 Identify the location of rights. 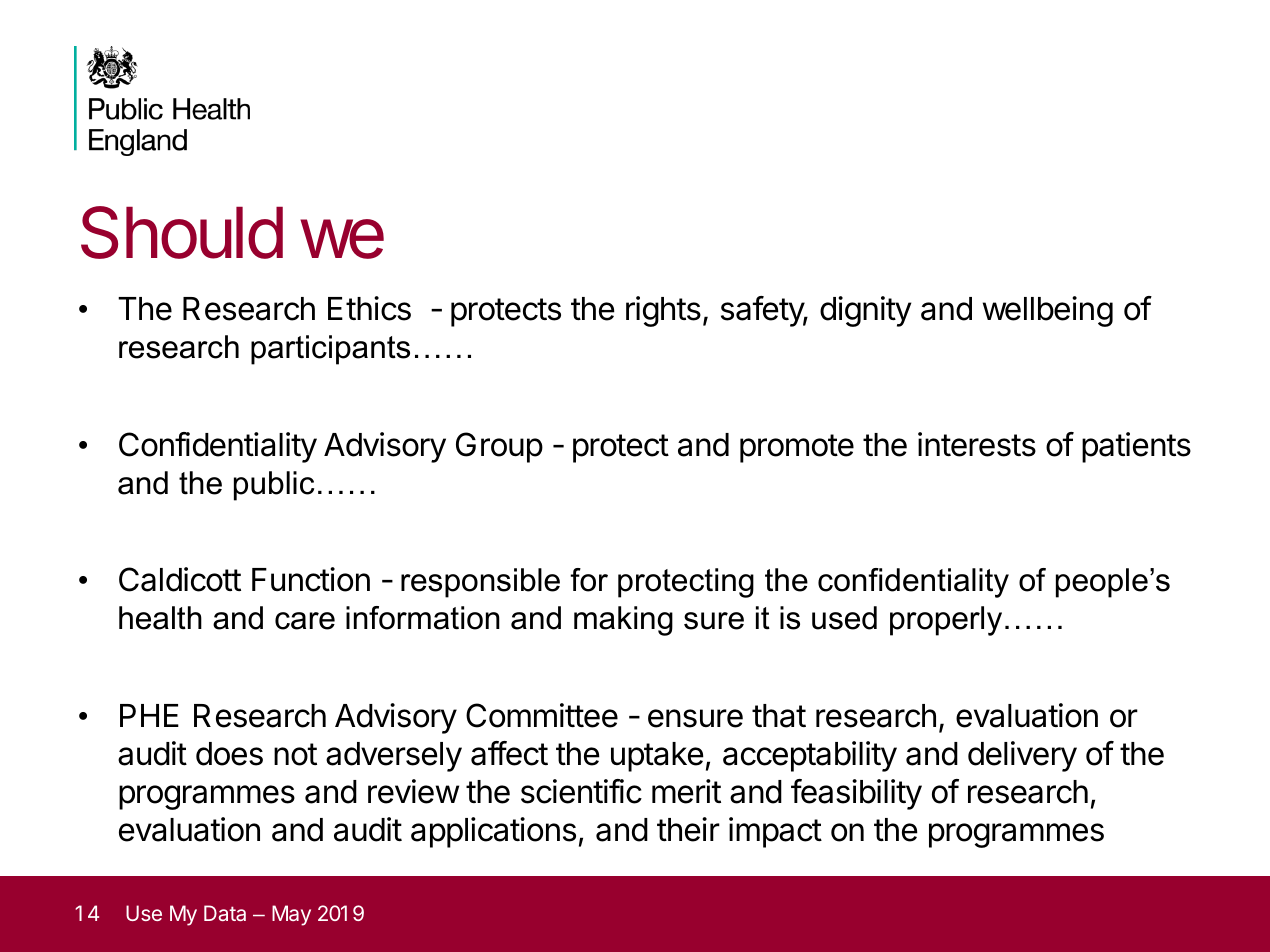
(663, 311).
